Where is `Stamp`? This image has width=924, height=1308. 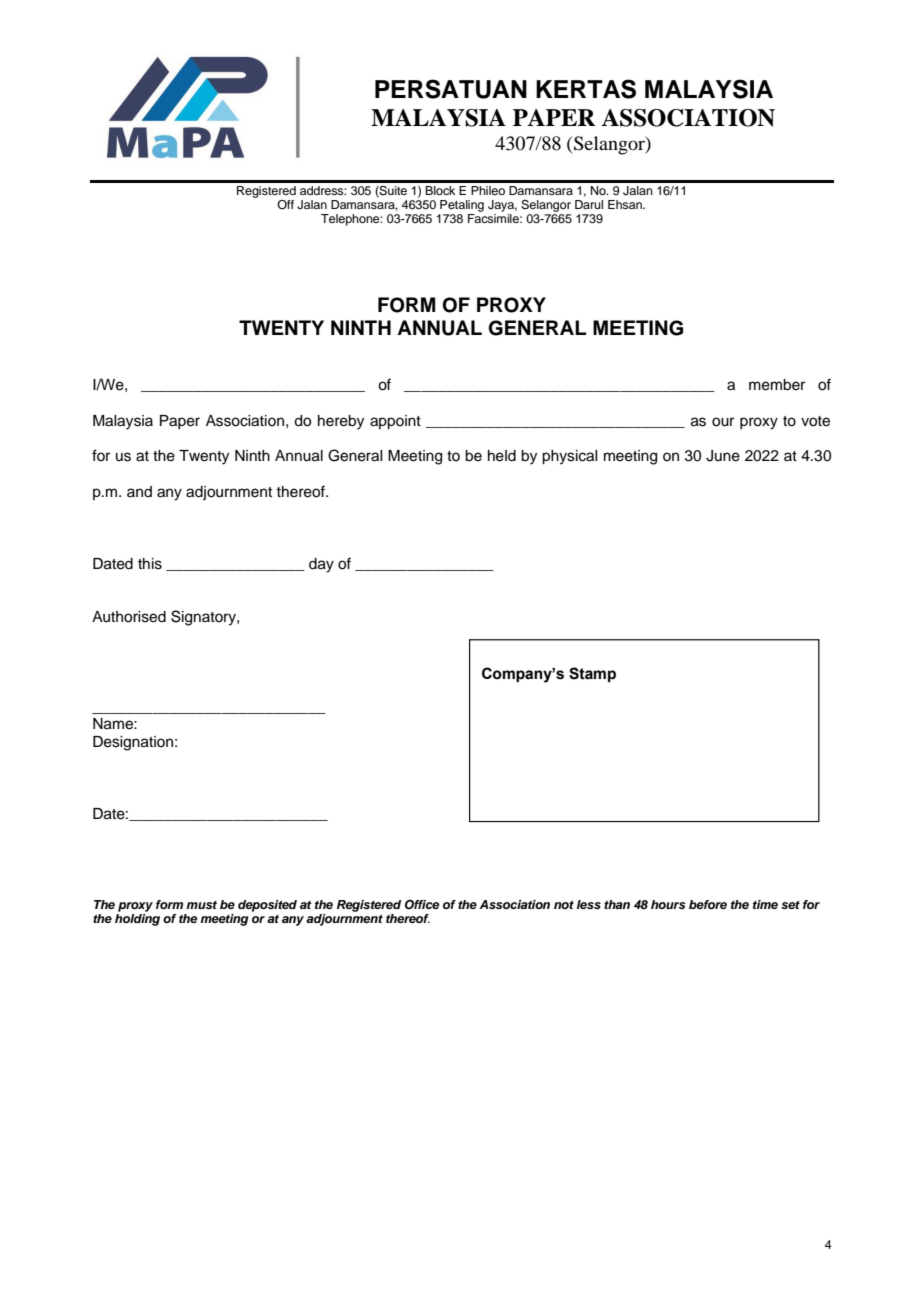
Stamp is located at coordinates (592, 674).
